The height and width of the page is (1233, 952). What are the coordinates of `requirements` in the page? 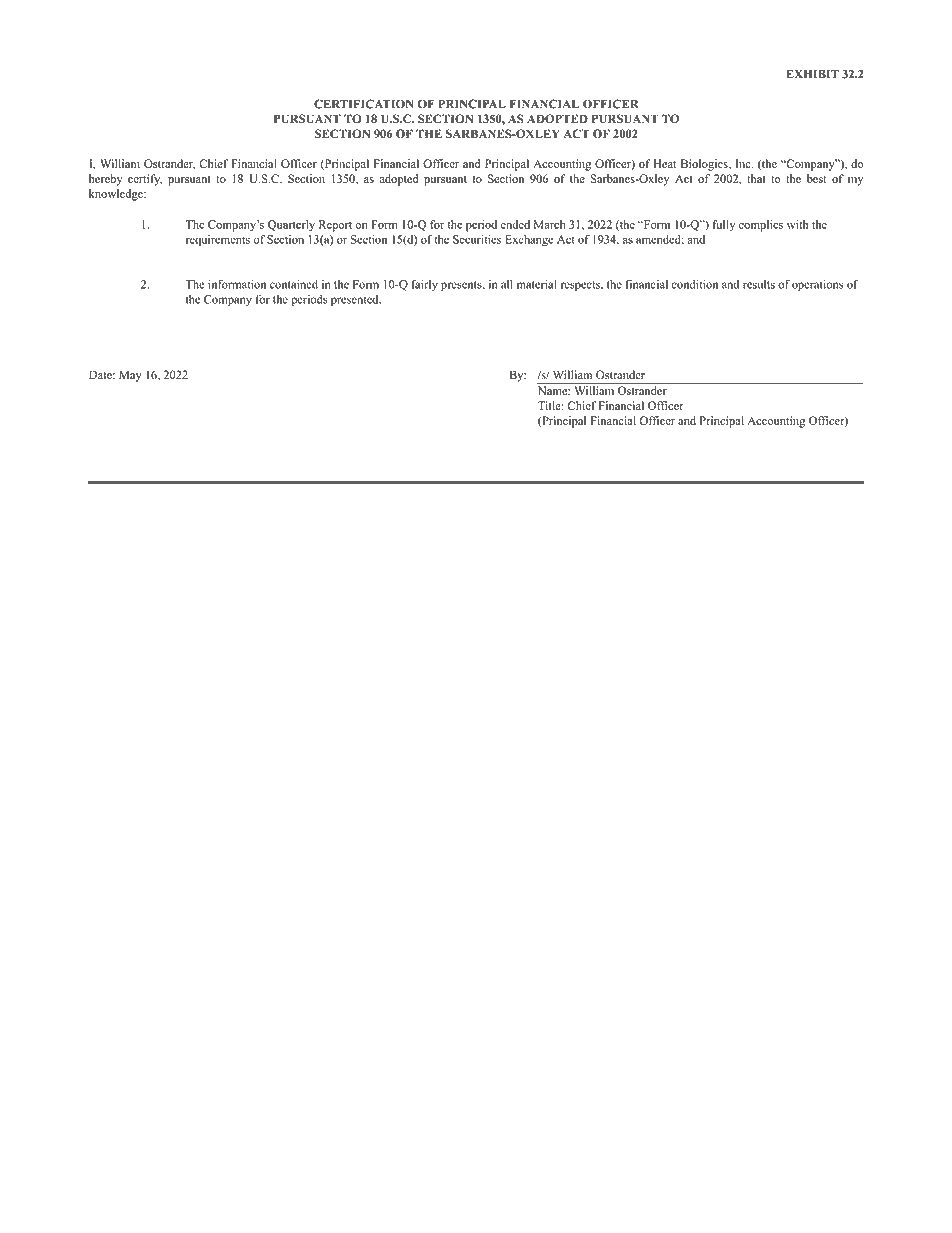 It's located at (218, 241).
